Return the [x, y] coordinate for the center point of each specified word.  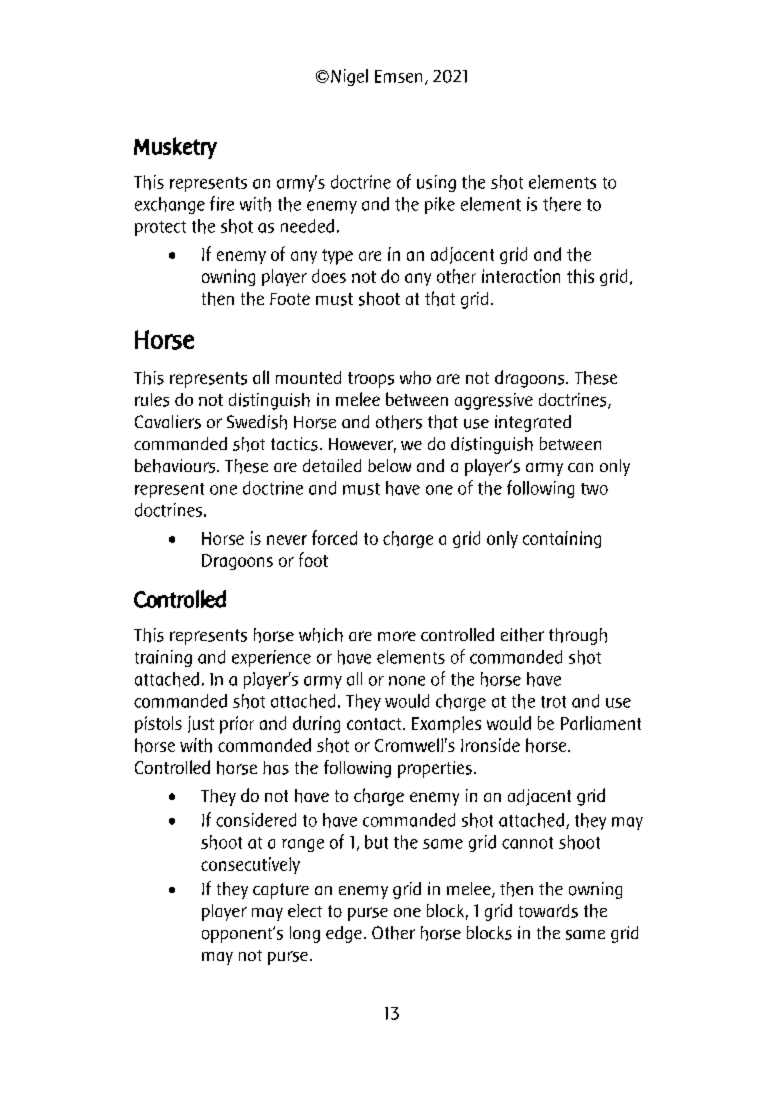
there [562, 204]
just [201, 724]
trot [553, 702]
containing [562, 539]
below [389, 465]
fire [222, 203]
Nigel [349, 77]
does [329, 276]
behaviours [176, 466]
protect [160, 228]
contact [375, 724]
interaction [521, 276]
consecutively [250, 865]
